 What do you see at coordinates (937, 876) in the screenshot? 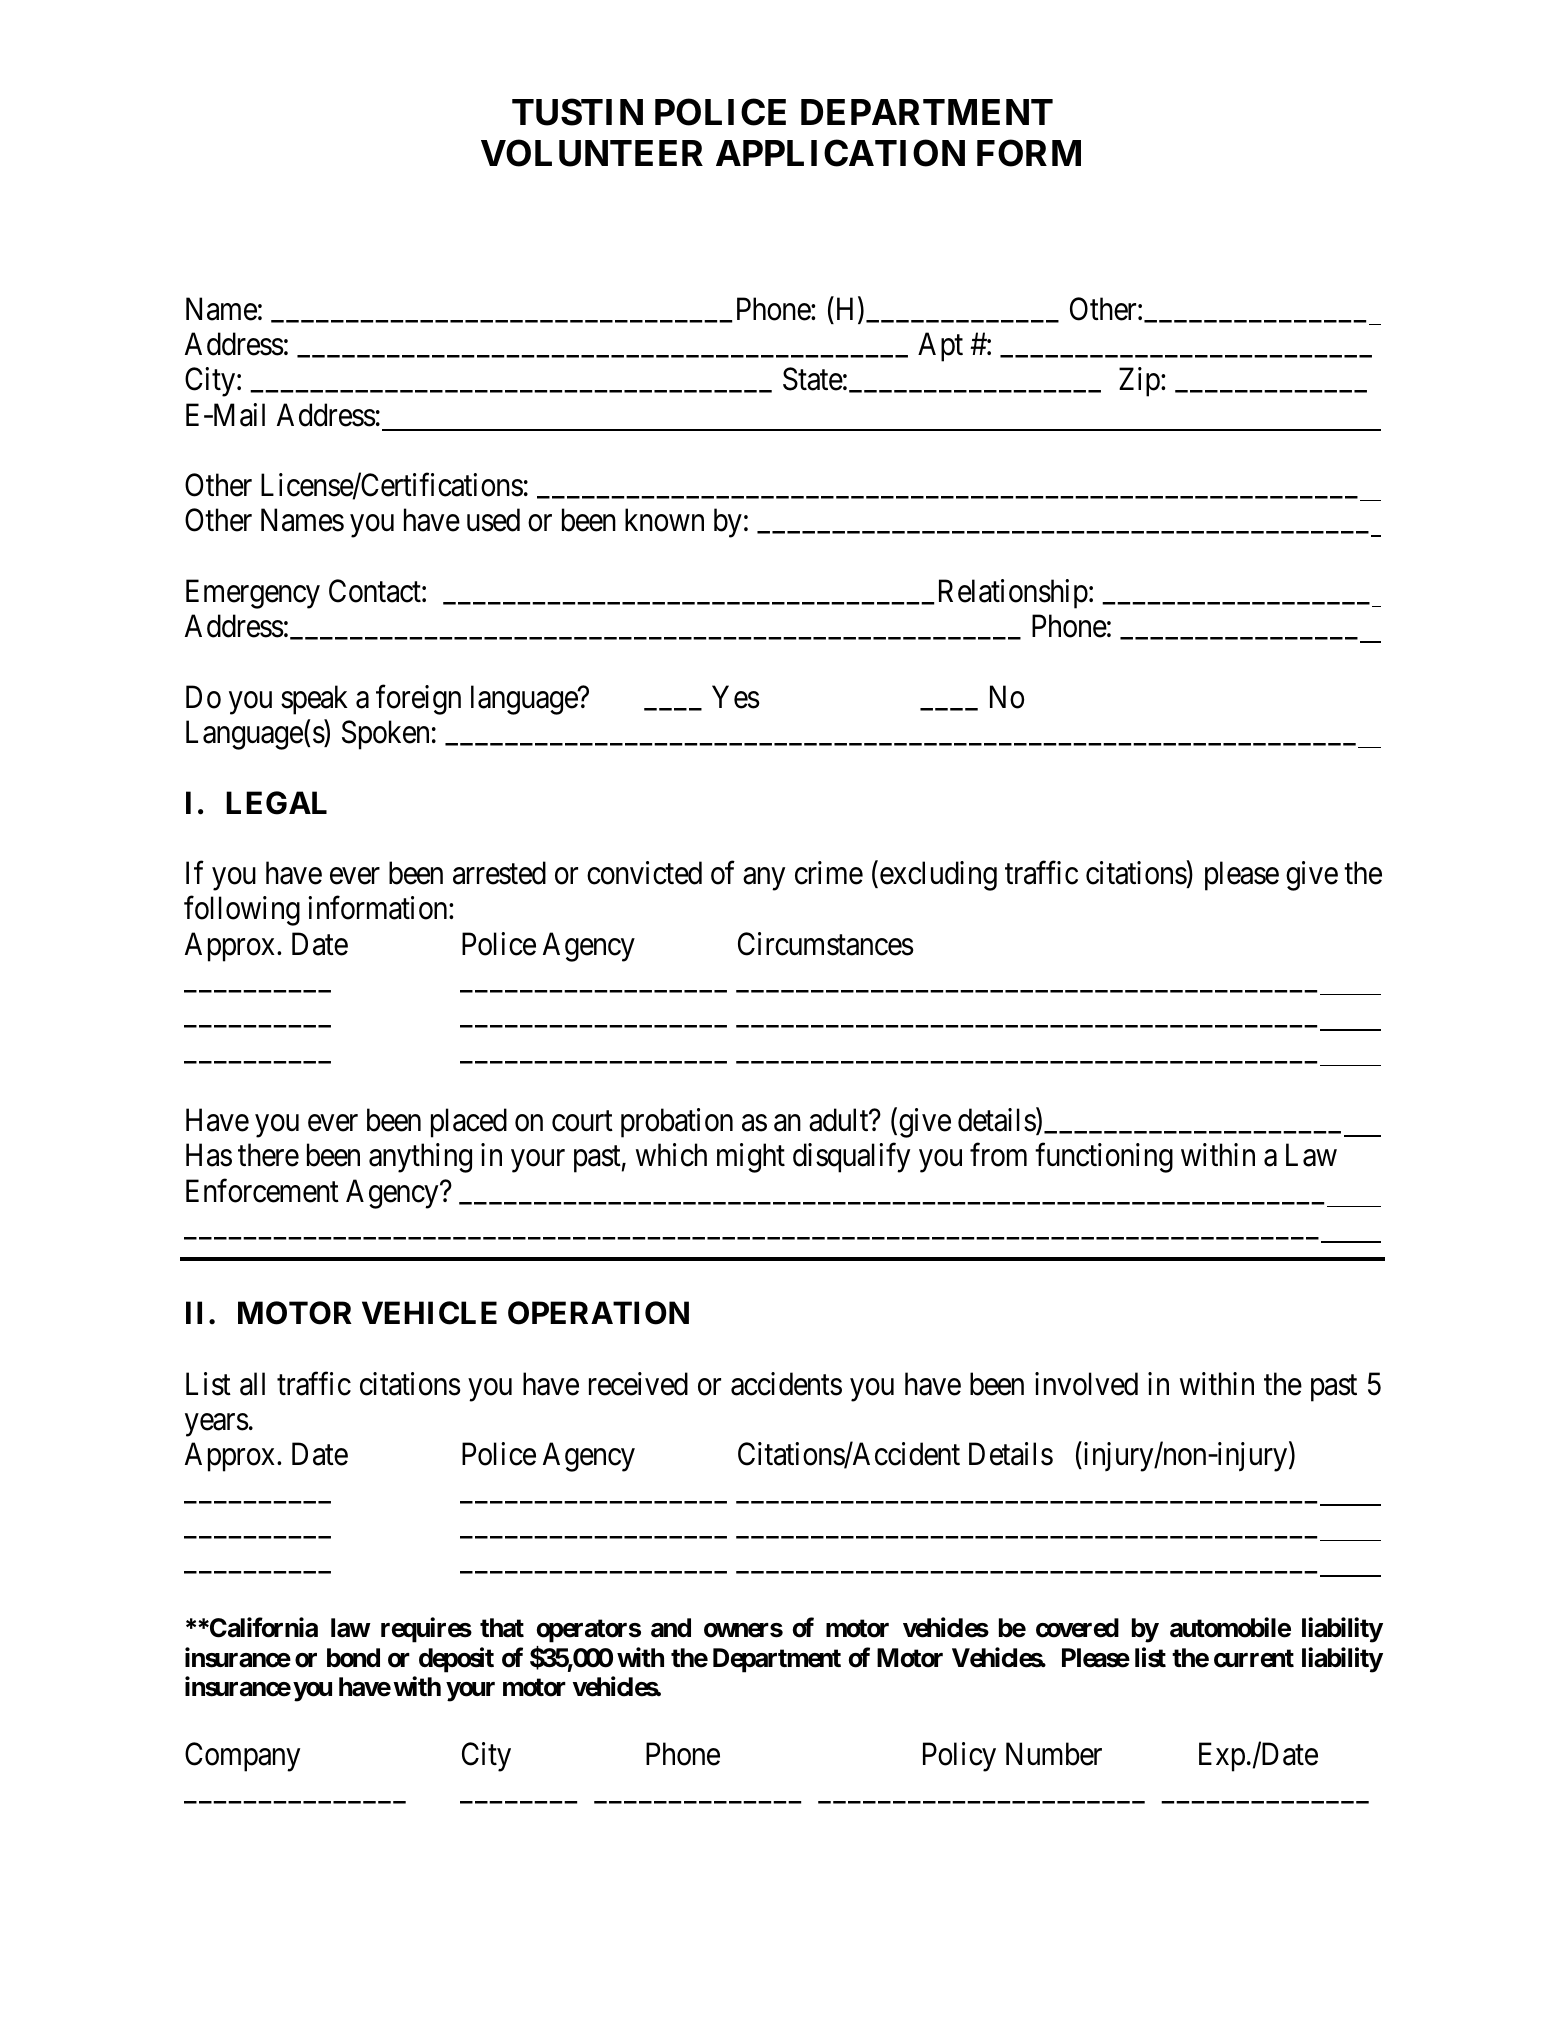
I see `excluding` at bounding box center [937, 876].
